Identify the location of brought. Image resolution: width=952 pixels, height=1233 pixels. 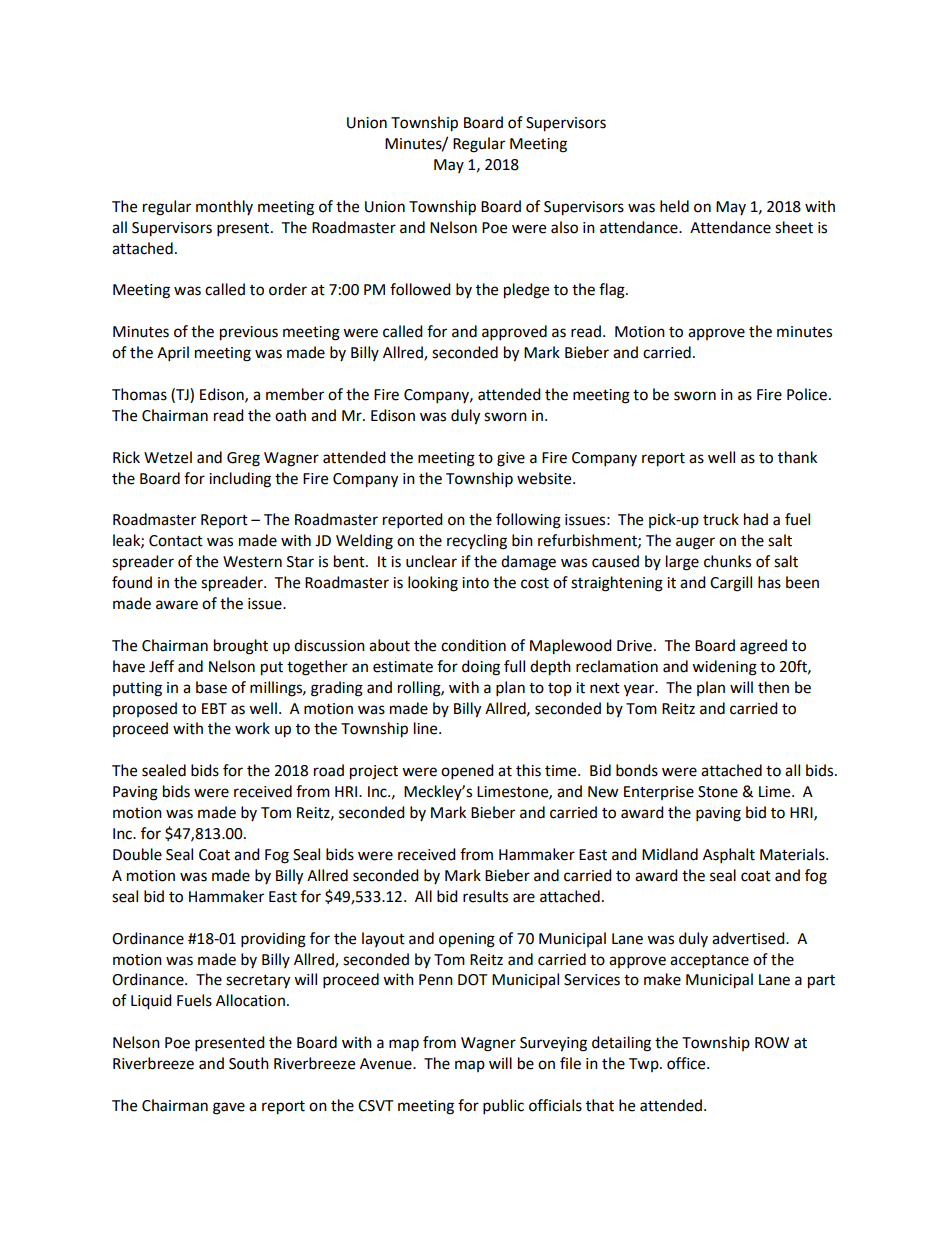
(241, 647).
